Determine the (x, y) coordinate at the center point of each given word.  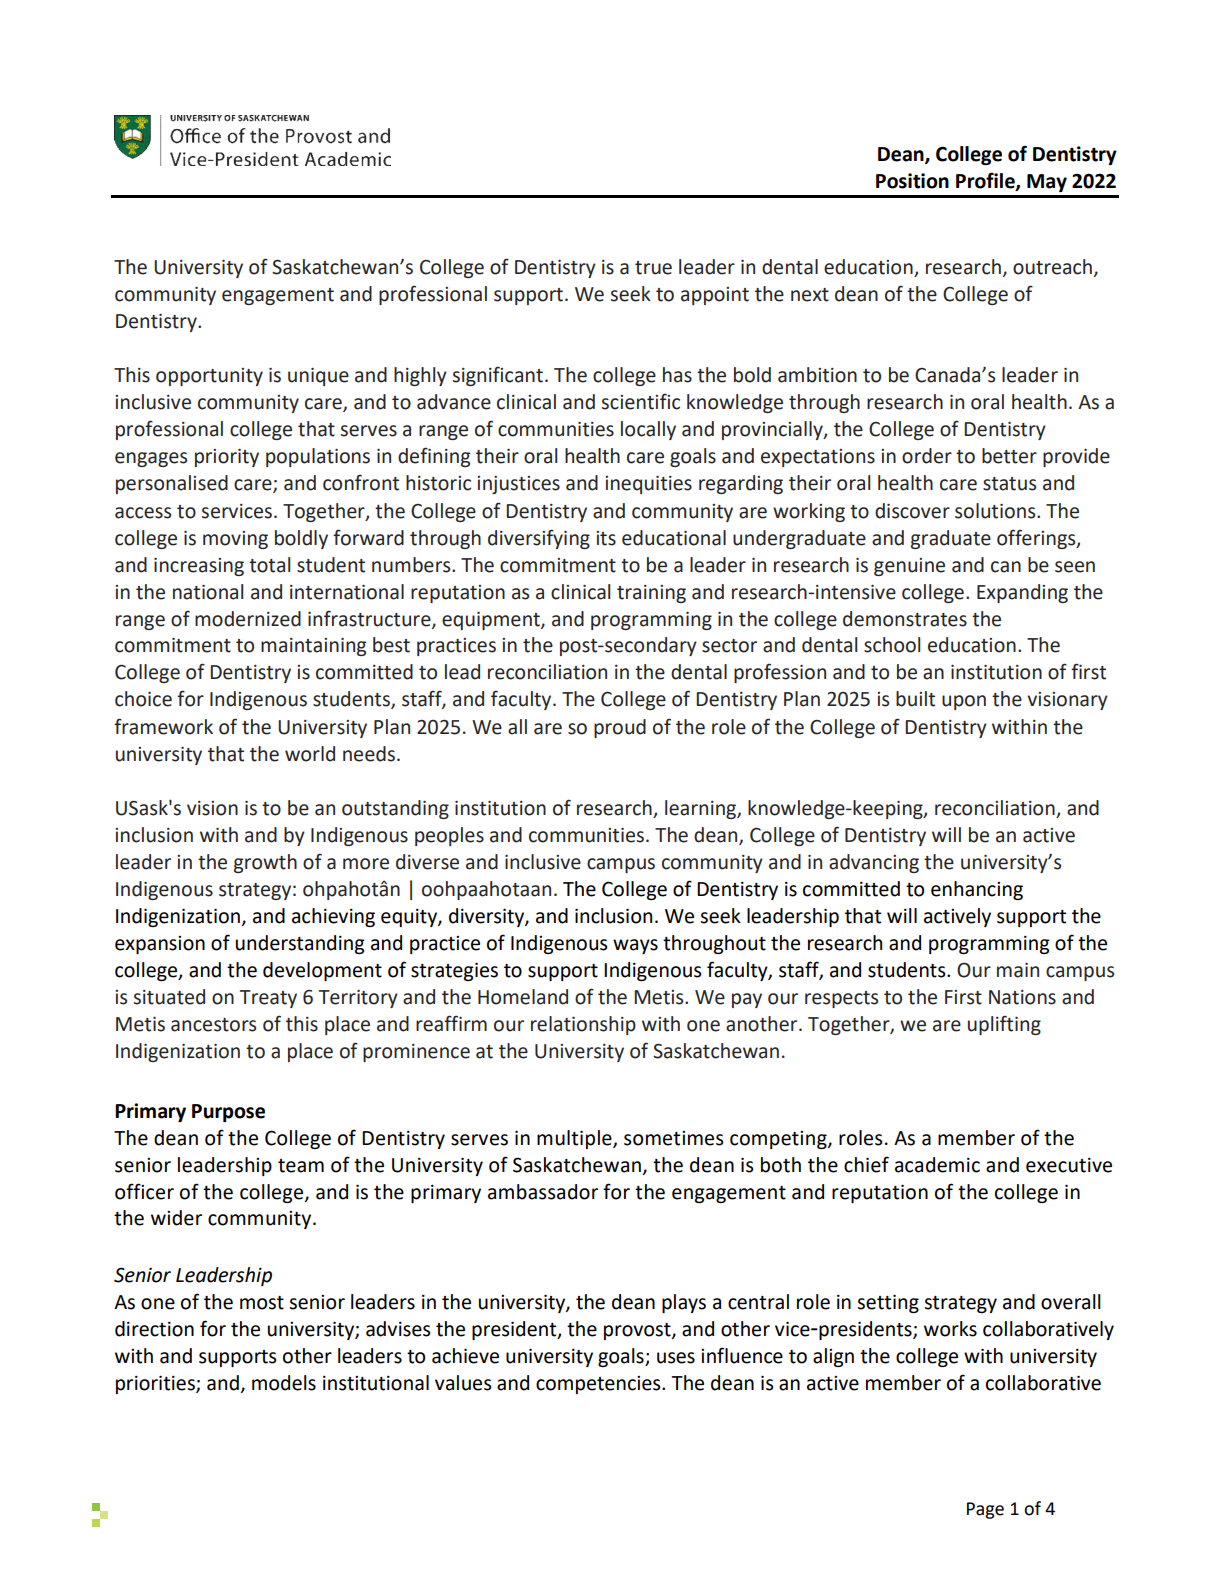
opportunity (209, 377)
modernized (248, 619)
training (651, 594)
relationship (583, 1025)
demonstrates (905, 619)
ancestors (213, 1025)
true (653, 268)
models (284, 1383)
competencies (599, 1385)
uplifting (1004, 1025)
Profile (986, 181)
